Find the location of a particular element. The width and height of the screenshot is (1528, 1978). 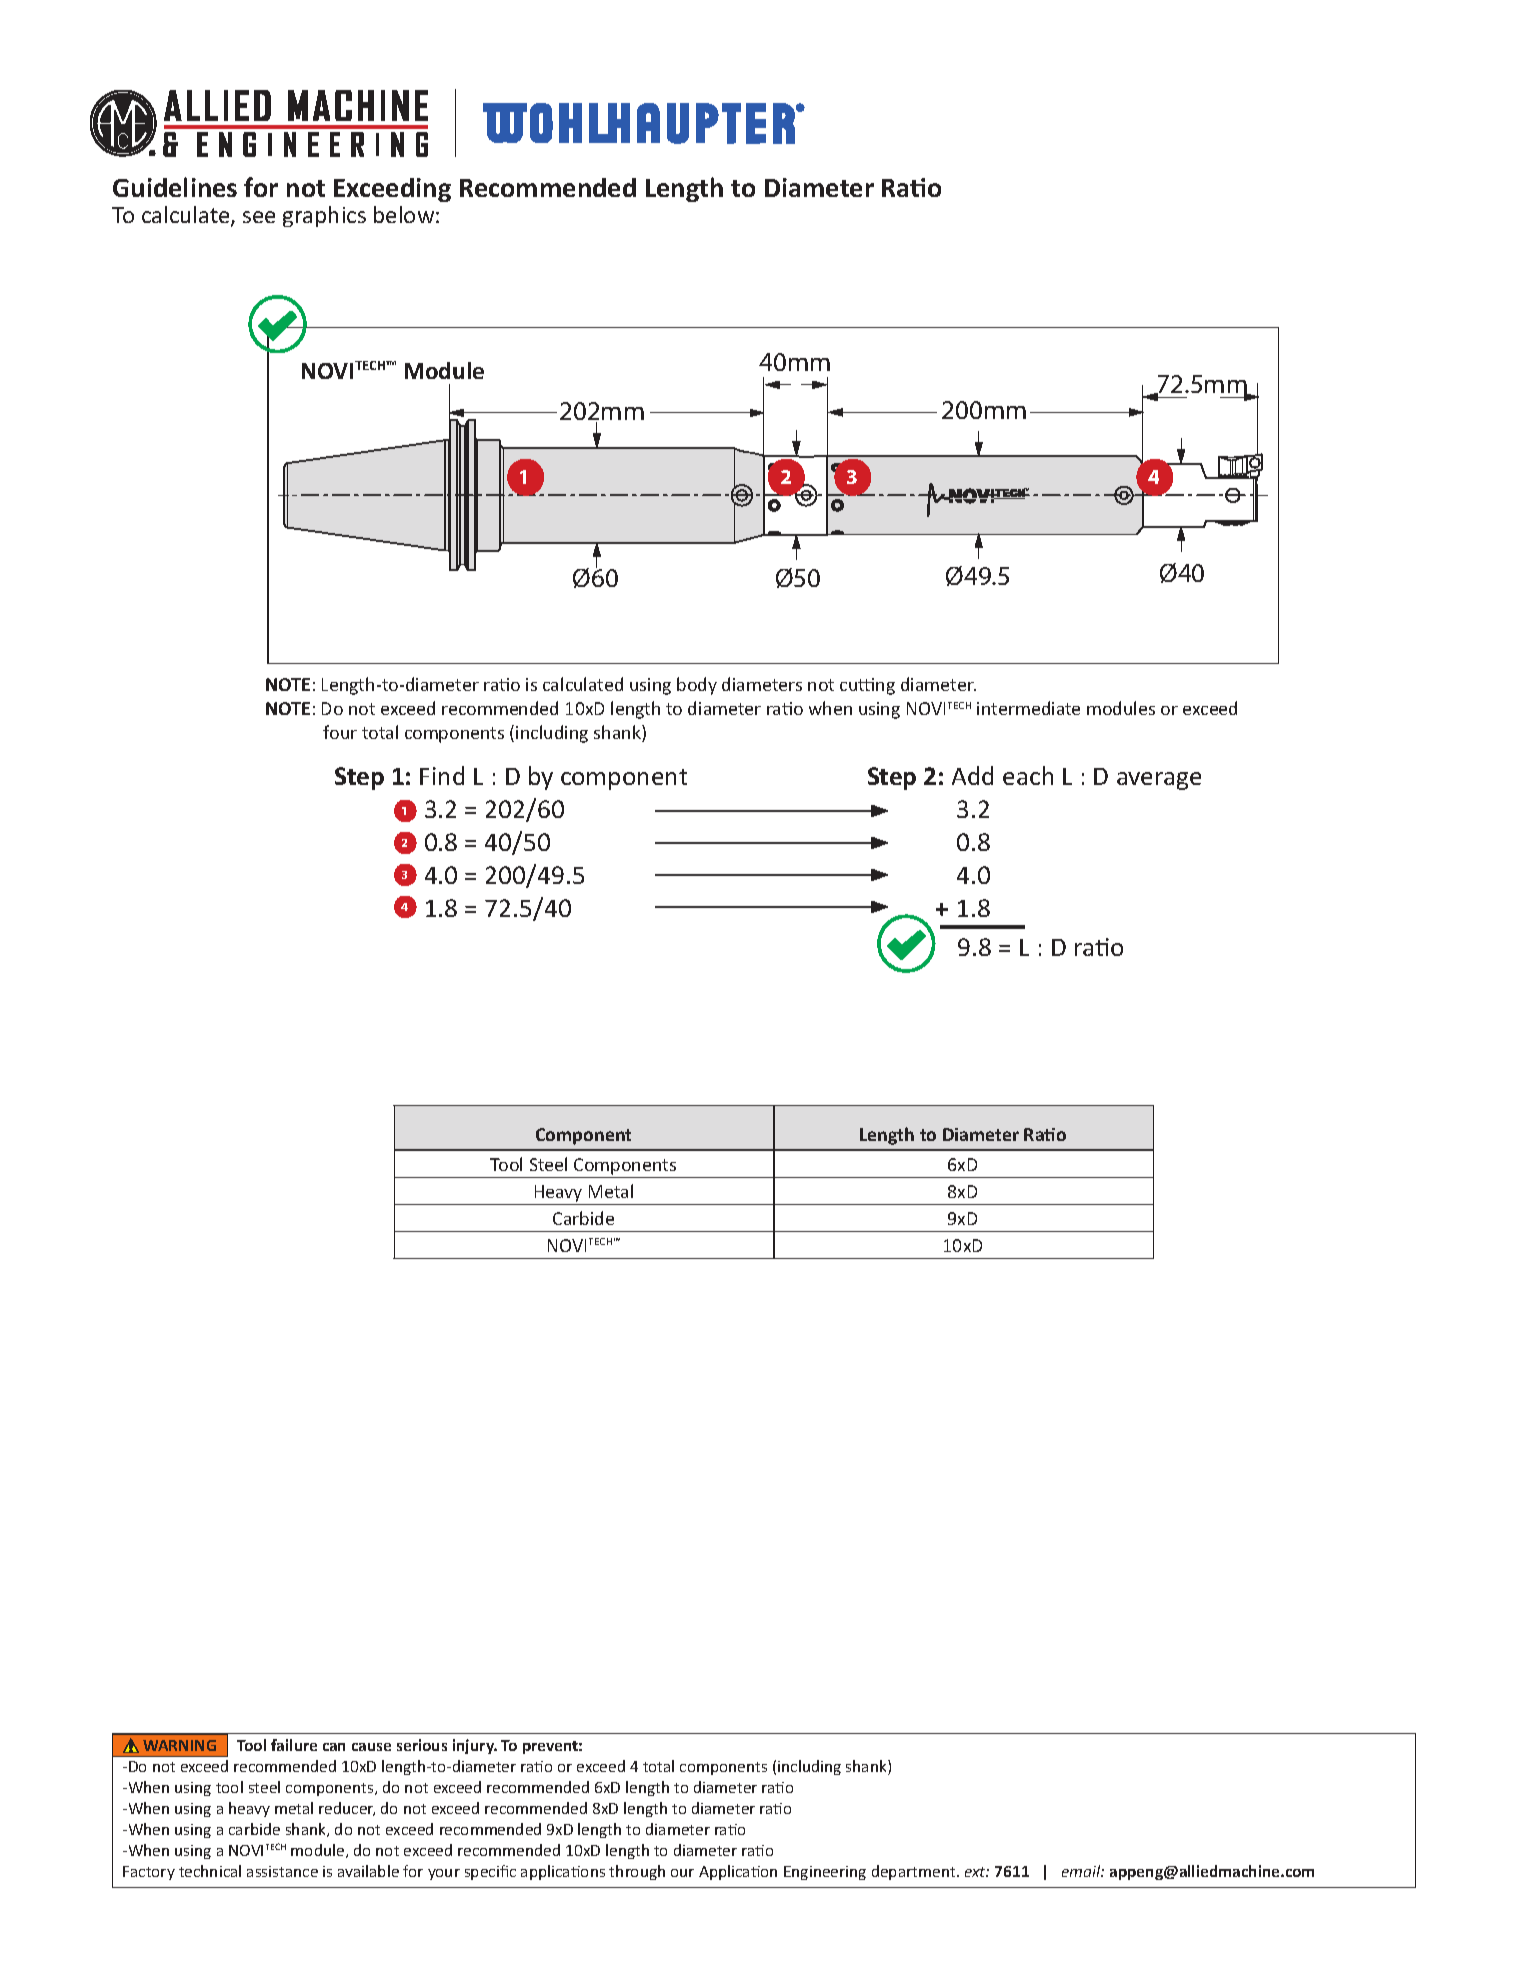

each is located at coordinates (1028, 775).
